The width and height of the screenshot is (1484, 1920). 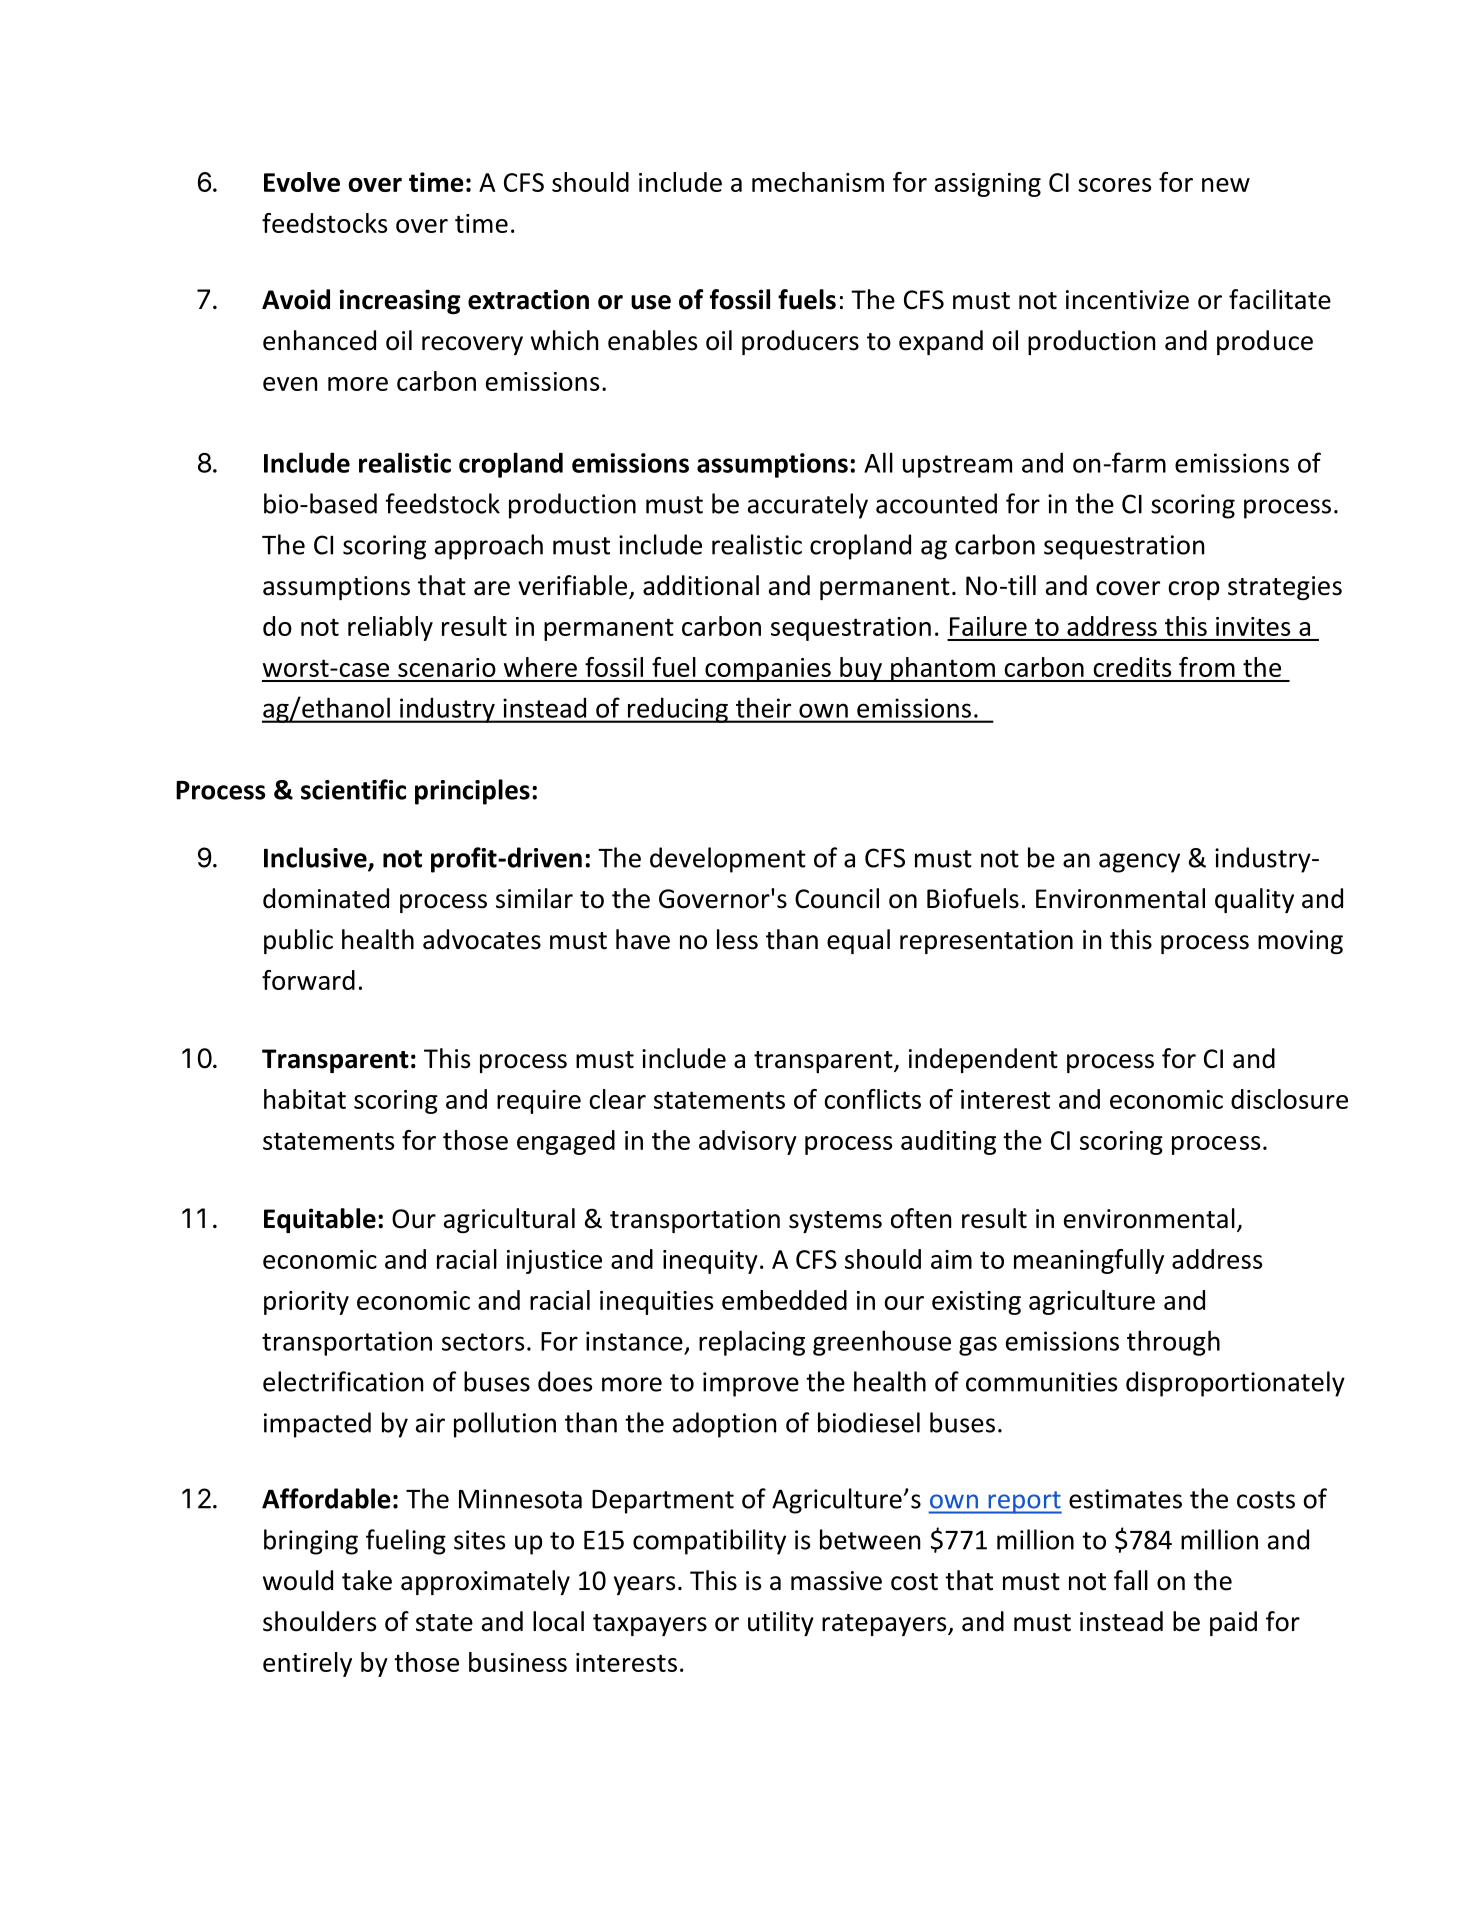 I want to click on take, so click(x=367, y=1580).
